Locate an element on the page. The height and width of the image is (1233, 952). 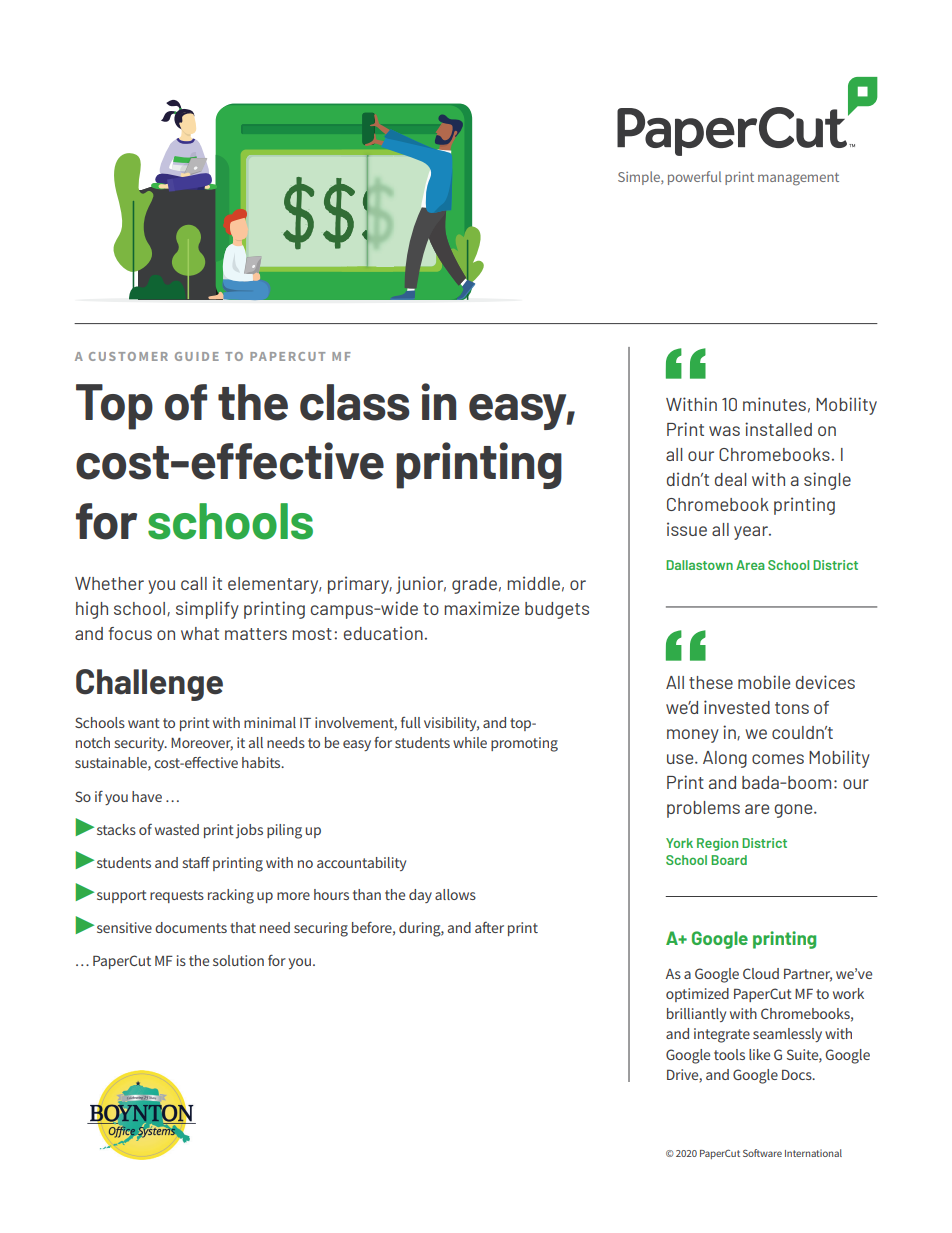
solution is located at coordinates (238, 960).
